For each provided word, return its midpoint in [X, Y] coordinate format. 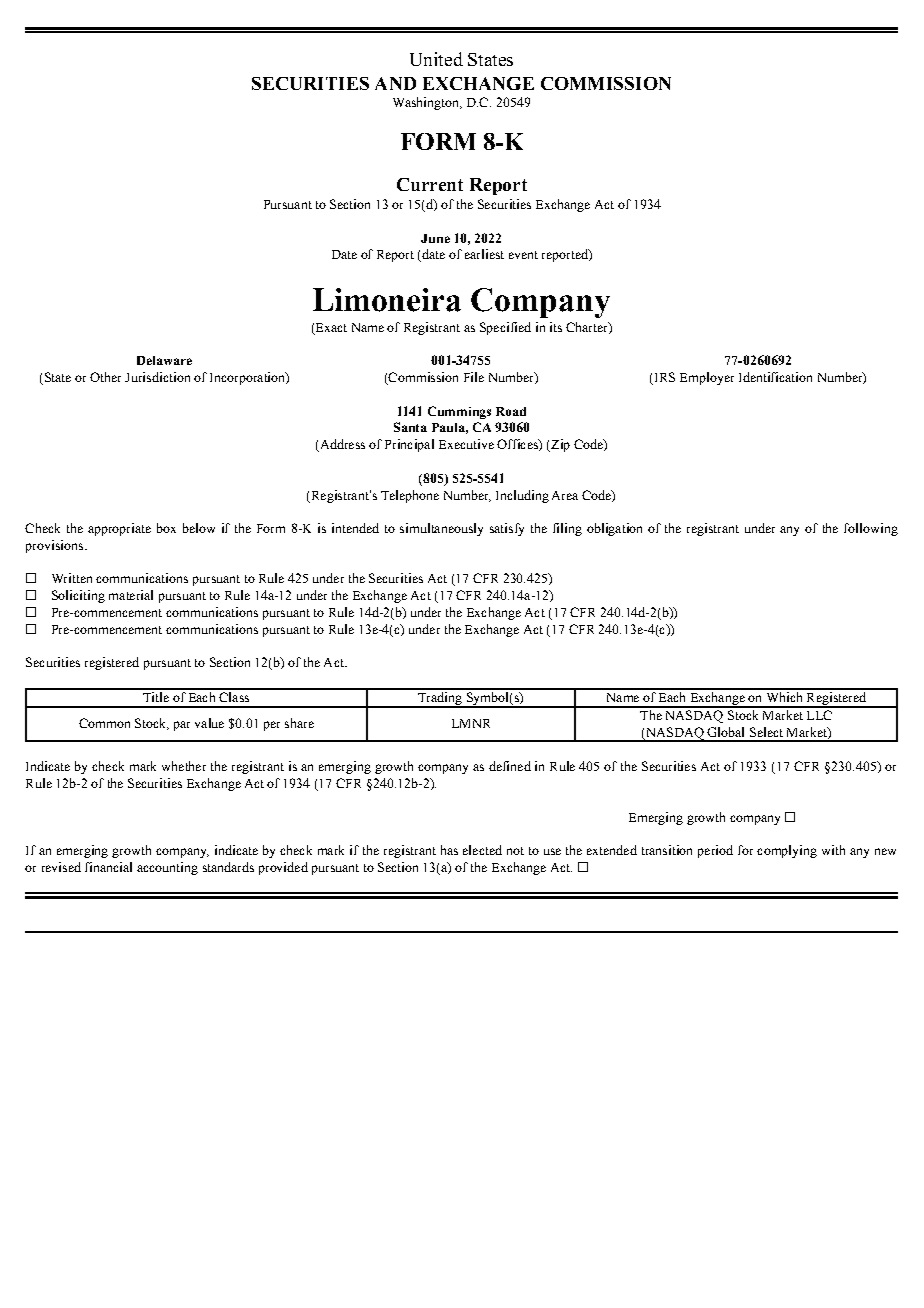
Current [430, 184]
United [436, 59]
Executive [466, 444]
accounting [167, 868]
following [871, 529]
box [166, 528]
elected [482, 850]
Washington [427, 103]
